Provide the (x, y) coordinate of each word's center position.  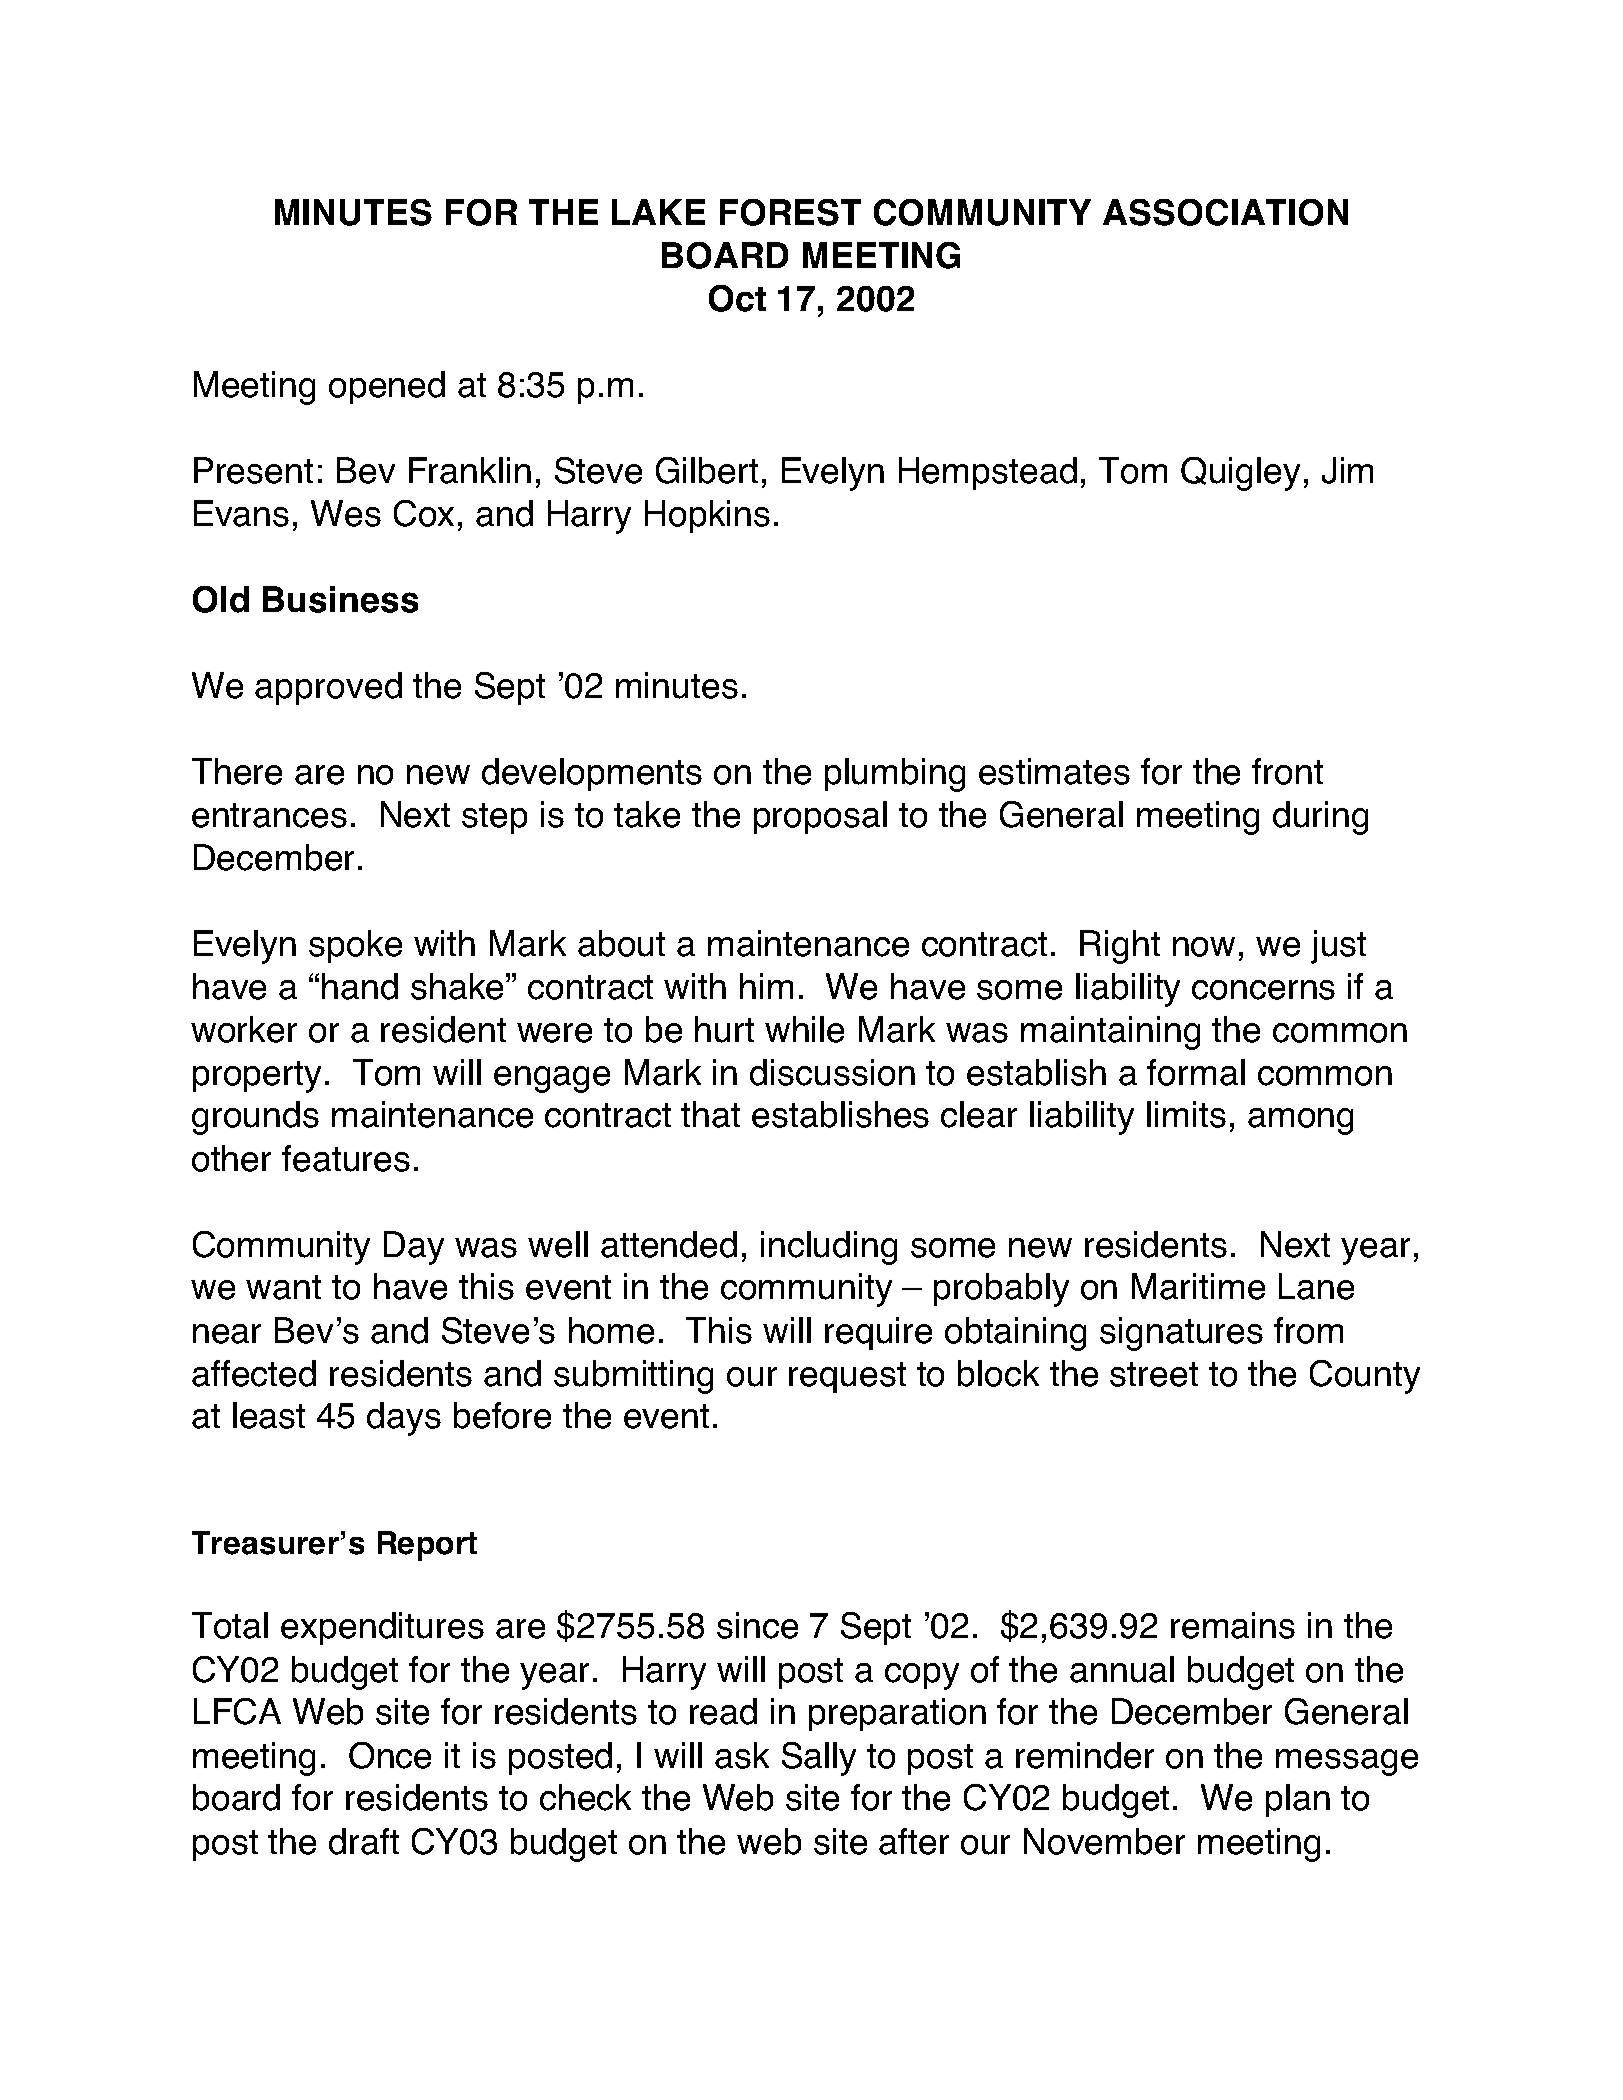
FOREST (790, 212)
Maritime (1198, 1286)
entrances (269, 815)
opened (387, 387)
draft (364, 1841)
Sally (819, 1759)
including (829, 1248)
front (1287, 771)
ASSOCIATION (1225, 212)
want (283, 1287)
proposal (820, 817)
